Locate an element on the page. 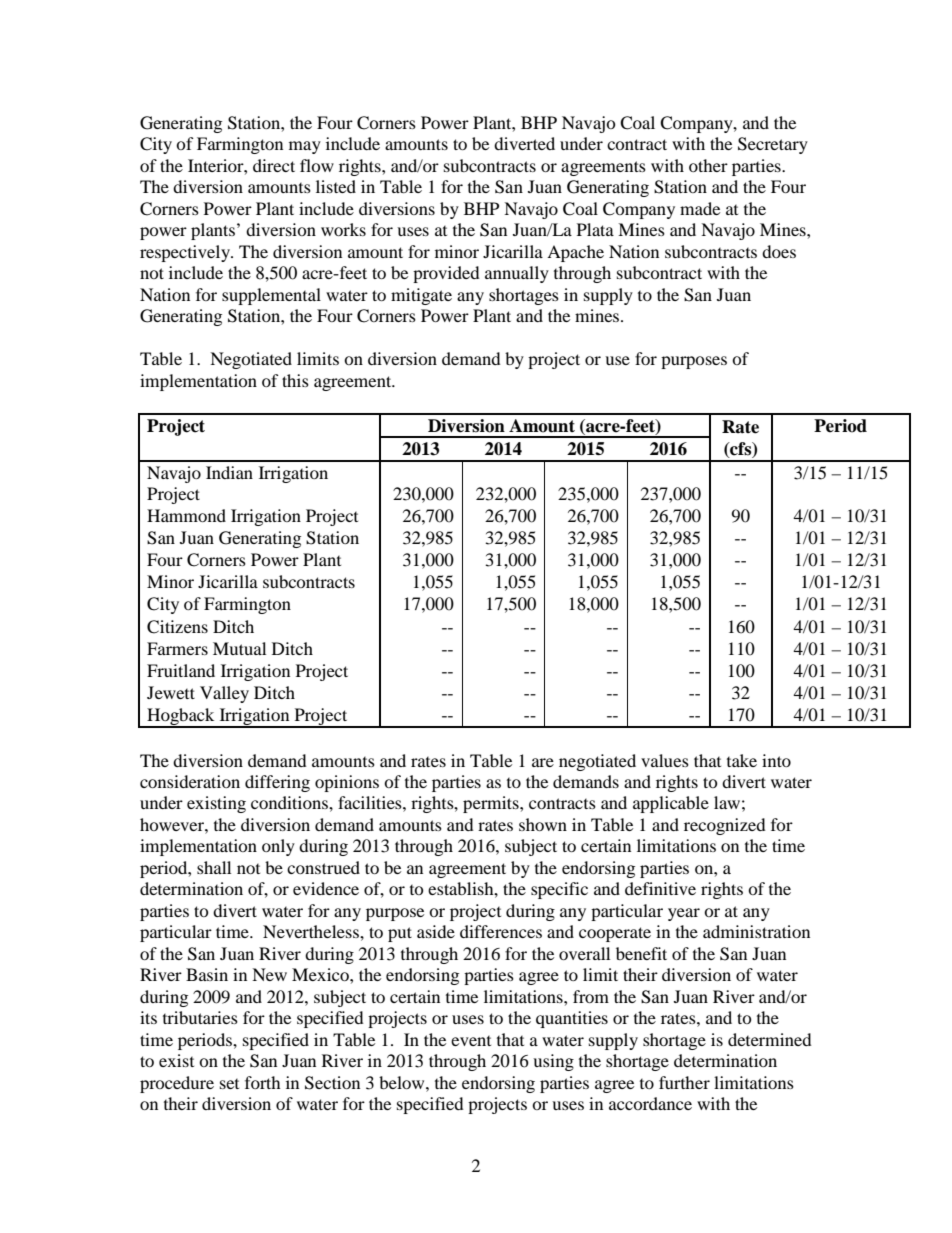 The image size is (952, 1233). event is located at coordinates (471, 1041).
